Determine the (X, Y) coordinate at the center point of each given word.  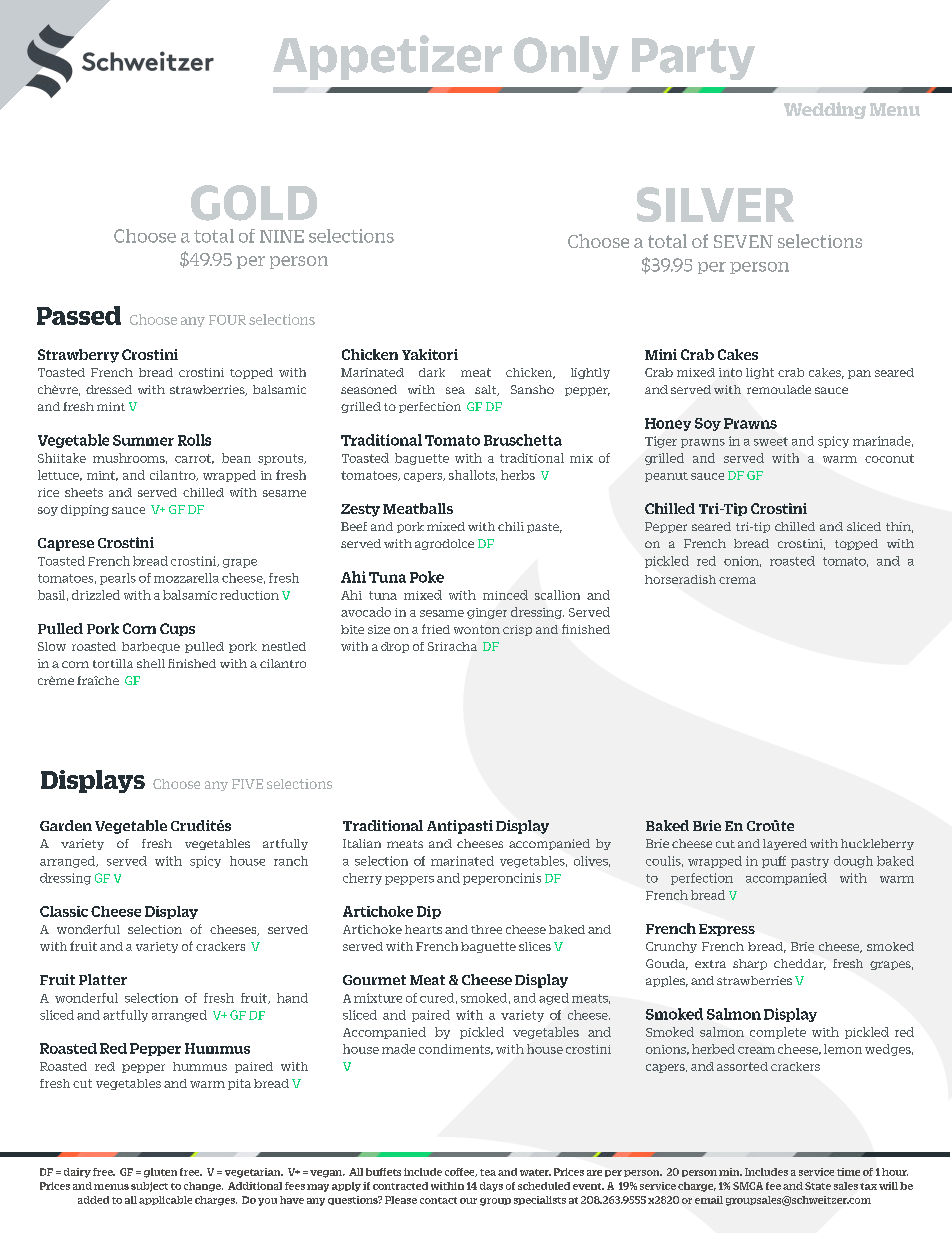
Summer (143, 440)
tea (488, 1172)
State (818, 1186)
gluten (160, 1173)
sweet (771, 441)
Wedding (825, 110)
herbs (518, 475)
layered (785, 844)
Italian (362, 843)
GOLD (254, 203)
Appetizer (387, 57)
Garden (66, 825)
